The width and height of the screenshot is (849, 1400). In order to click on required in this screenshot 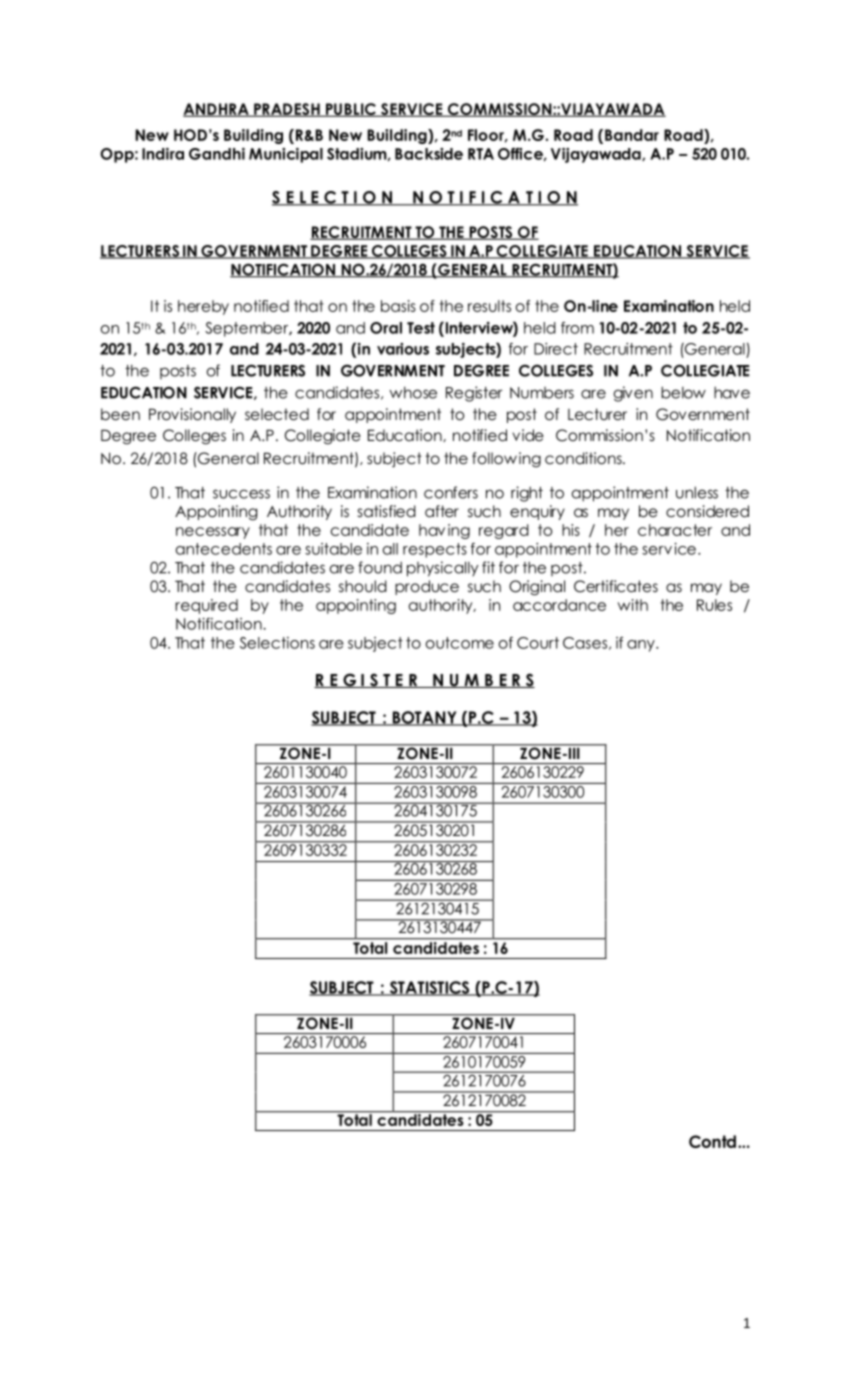, I will do `click(206, 606)`.
